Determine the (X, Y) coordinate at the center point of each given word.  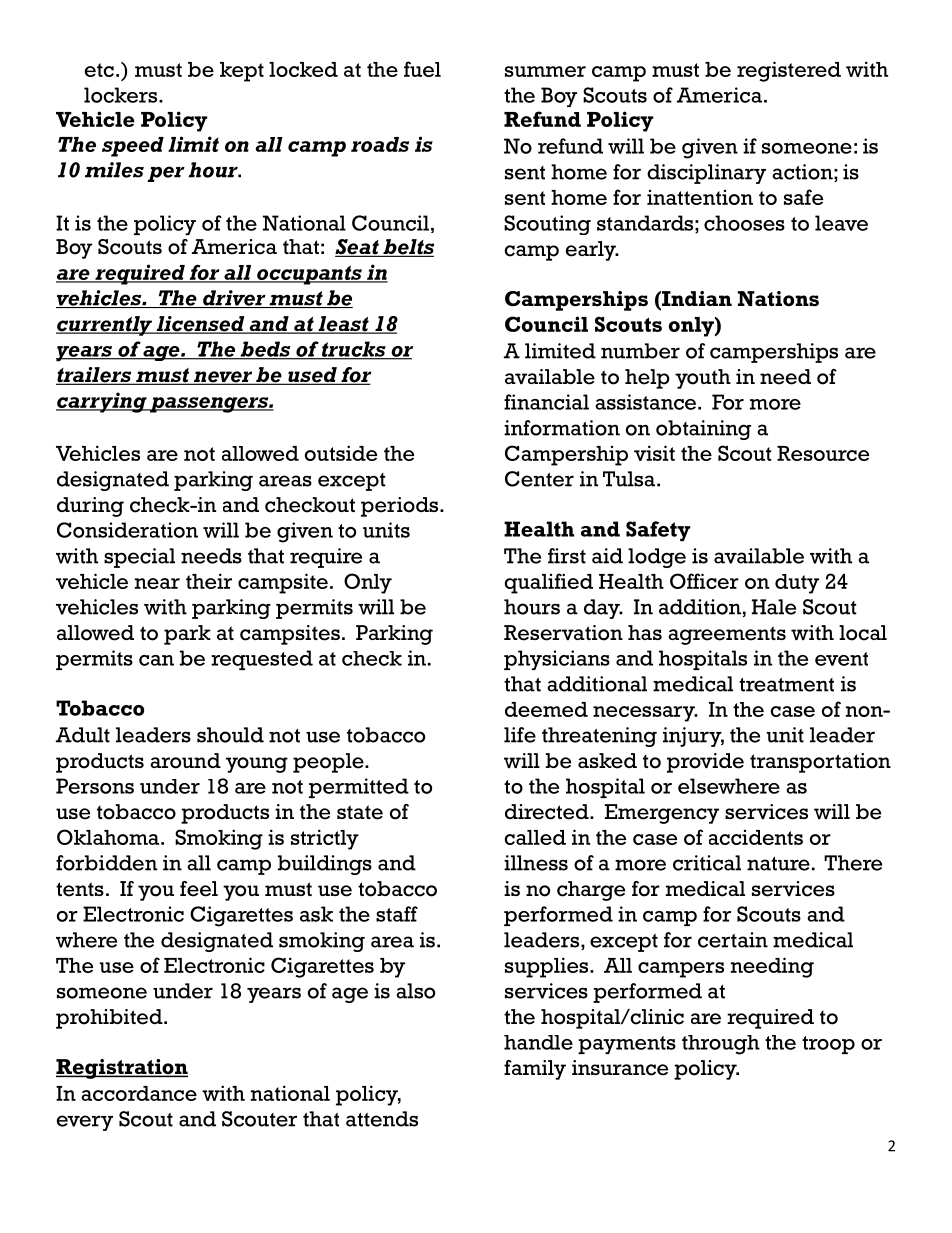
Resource (823, 453)
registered (789, 71)
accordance (139, 1093)
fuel (422, 69)
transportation (820, 763)
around (185, 761)
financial (546, 402)
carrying (102, 402)
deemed (546, 709)
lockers (122, 95)
